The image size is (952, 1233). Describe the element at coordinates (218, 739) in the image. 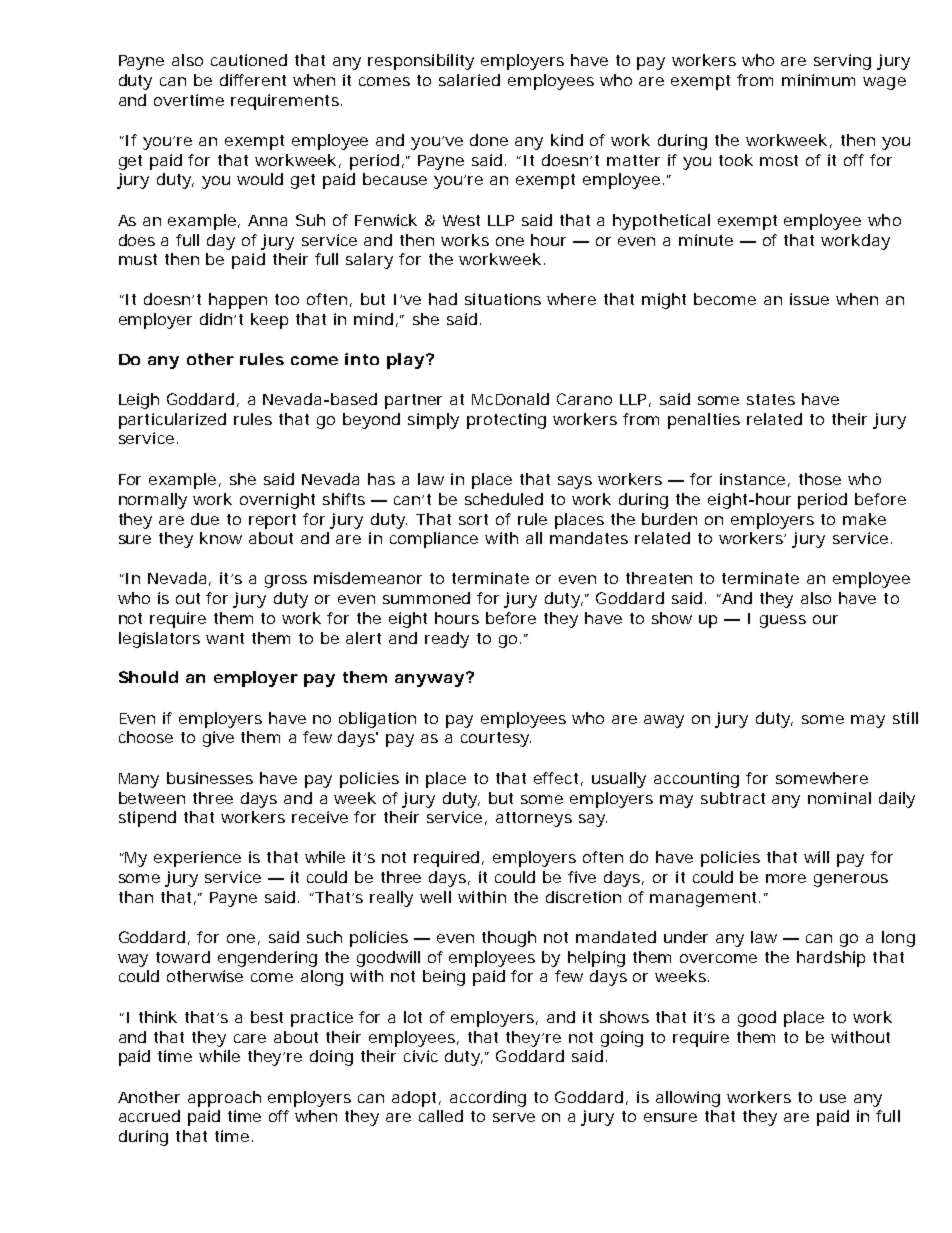

I see `give` at that location.
